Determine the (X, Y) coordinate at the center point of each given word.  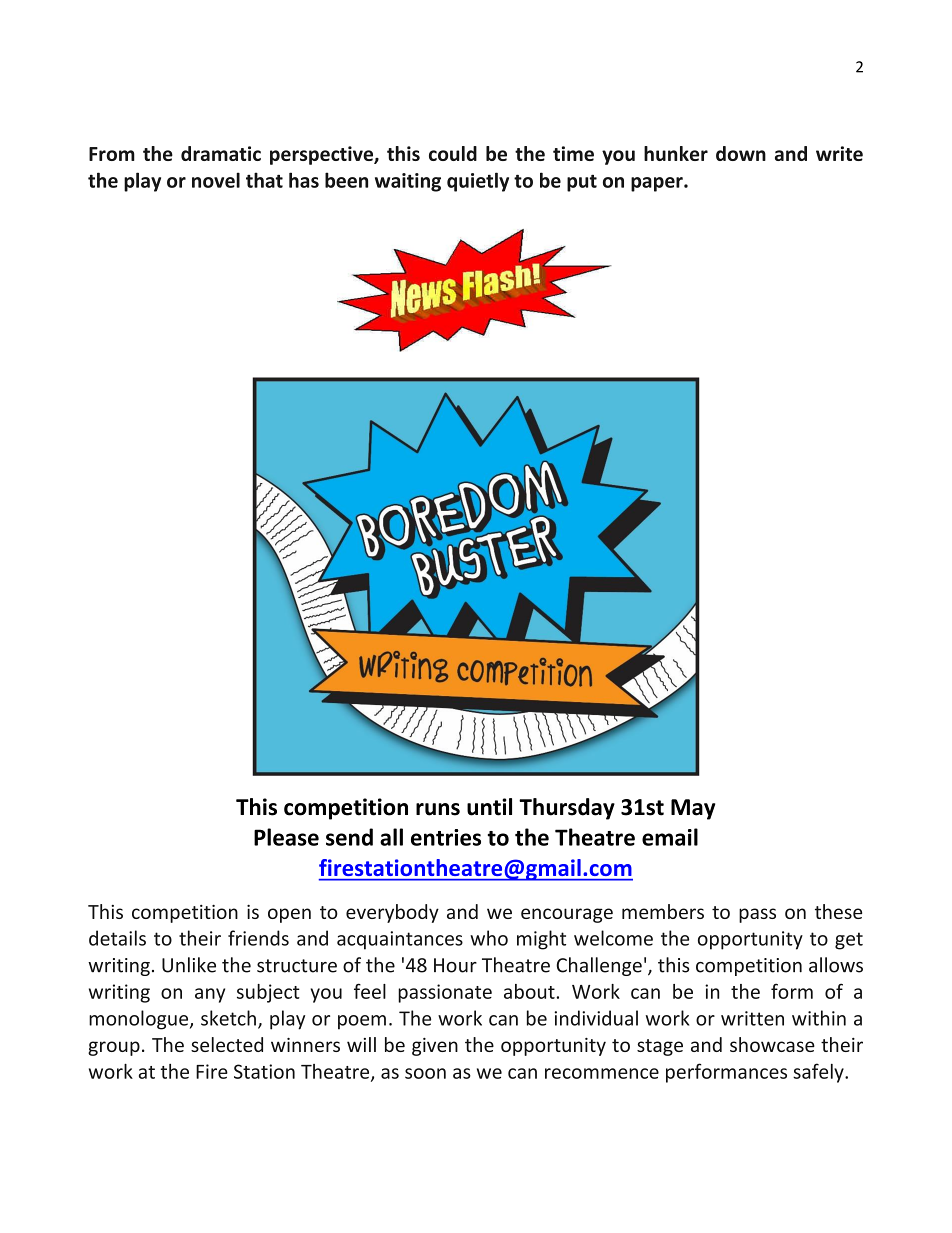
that (264, 180)
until (489, 807)
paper (658, 184)
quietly (478, 182)
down (741, 153)
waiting (408, 182)
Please (286, 837)
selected (227, 1044)
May (693, 809)
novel (216, 180)
